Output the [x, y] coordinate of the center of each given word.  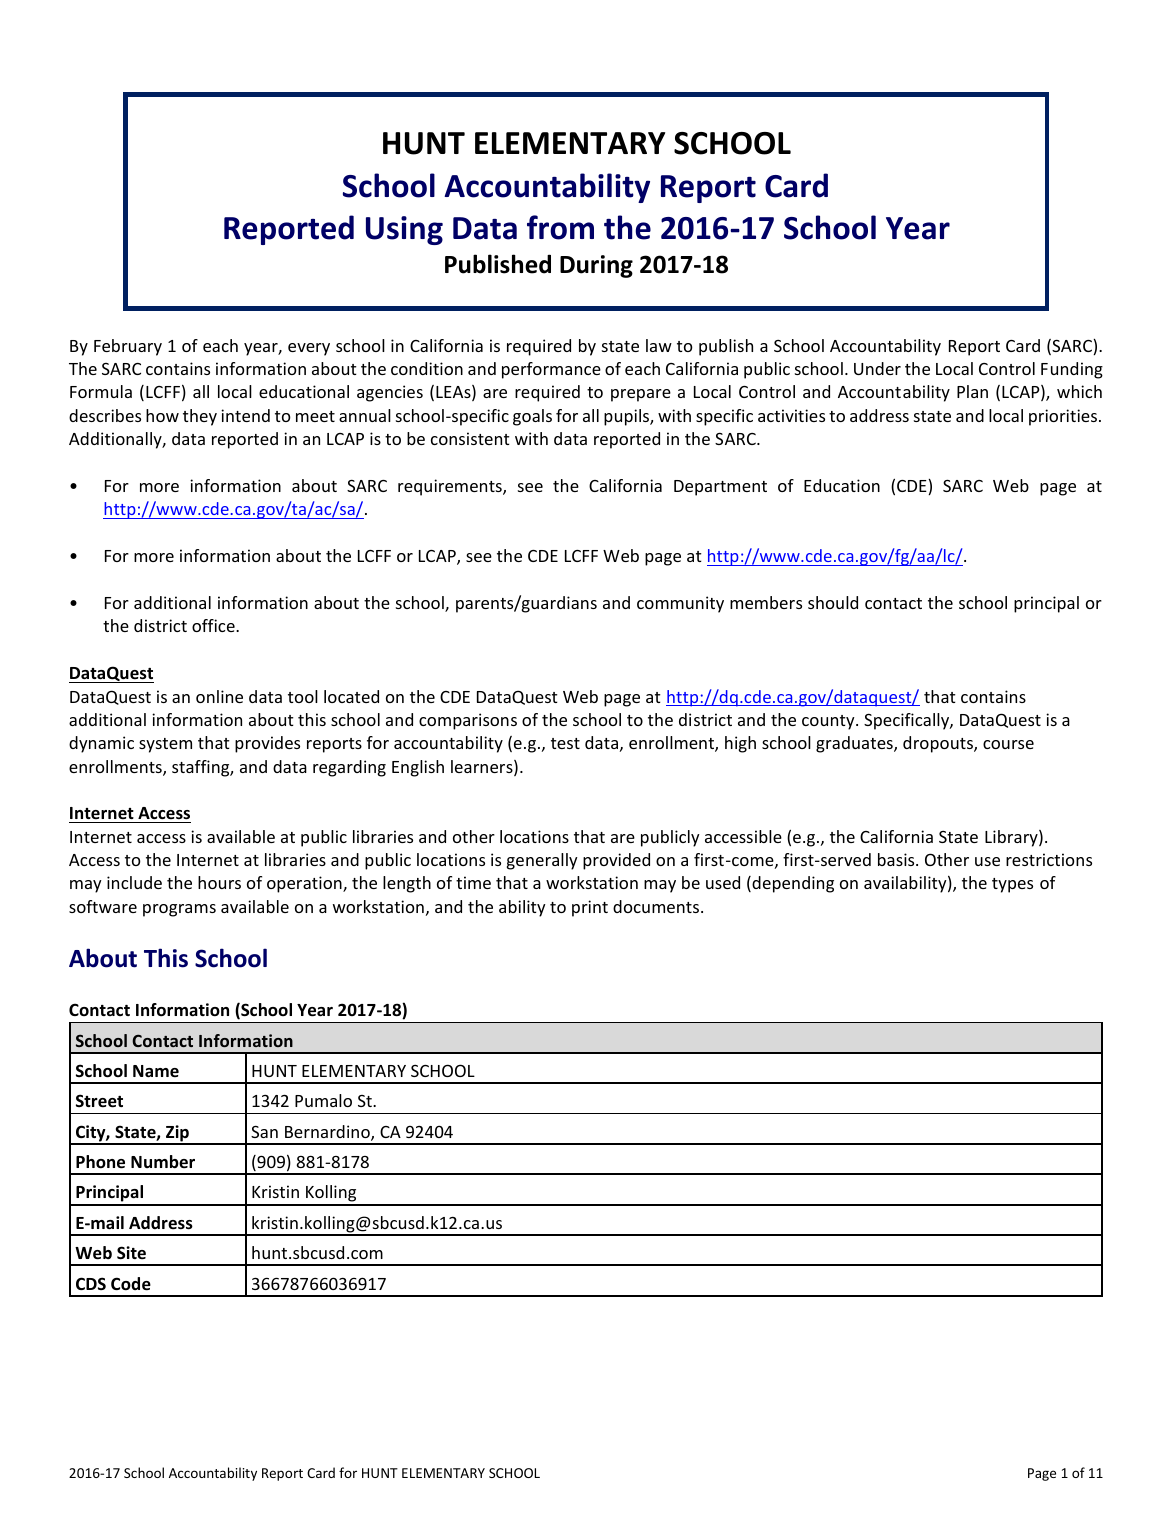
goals [532, 417]
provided [616, 861]
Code [131, 1284]
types [1012, 885]
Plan [972, 391]
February [128, 347]
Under [877, 368]
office [214, 625]
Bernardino [328, 1133]
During [596, 266]
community [680, 604]
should [833, 602]
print [590, 908]
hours [219, 882]
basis [897, 859]
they [200, 417]
